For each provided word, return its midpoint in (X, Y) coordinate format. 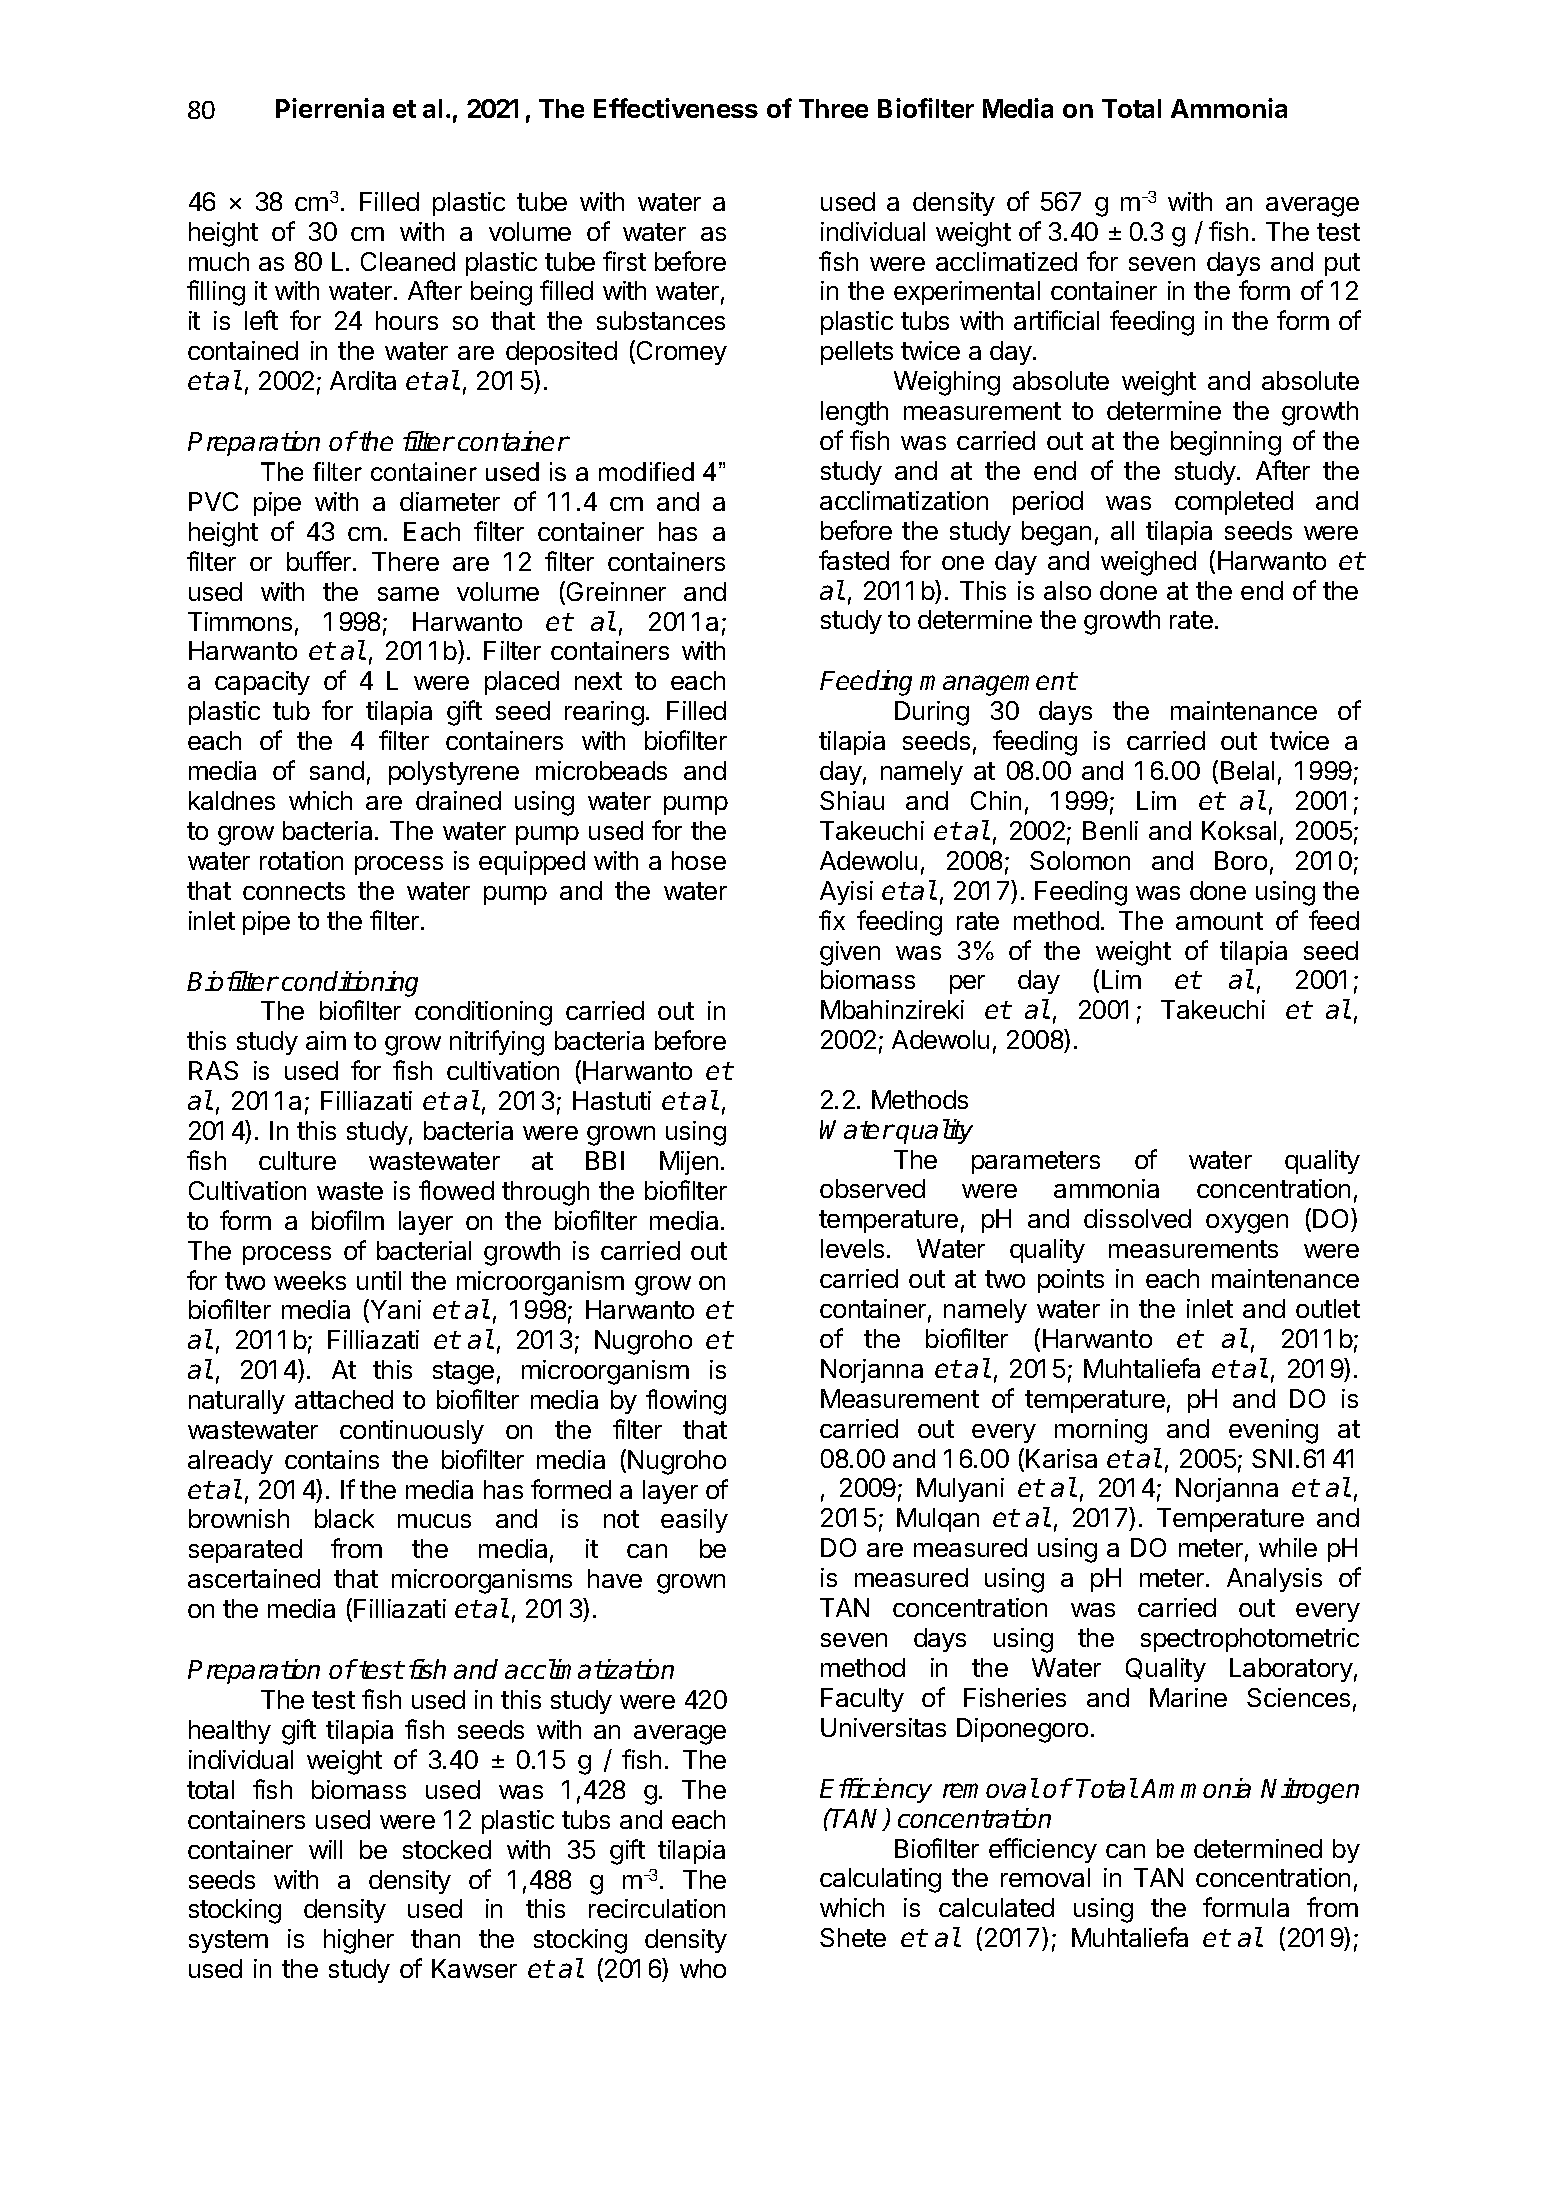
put (1342, 264)
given (850, 953)
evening (1273, 1431)
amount (1219, 921)
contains (332, 1459)
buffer (320, 561)
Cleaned (408, 261)
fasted (854, 560)
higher (359, 1941)
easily (694, 1521)
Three (833, 108)
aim (326, 1040)
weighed (1148, 563)
